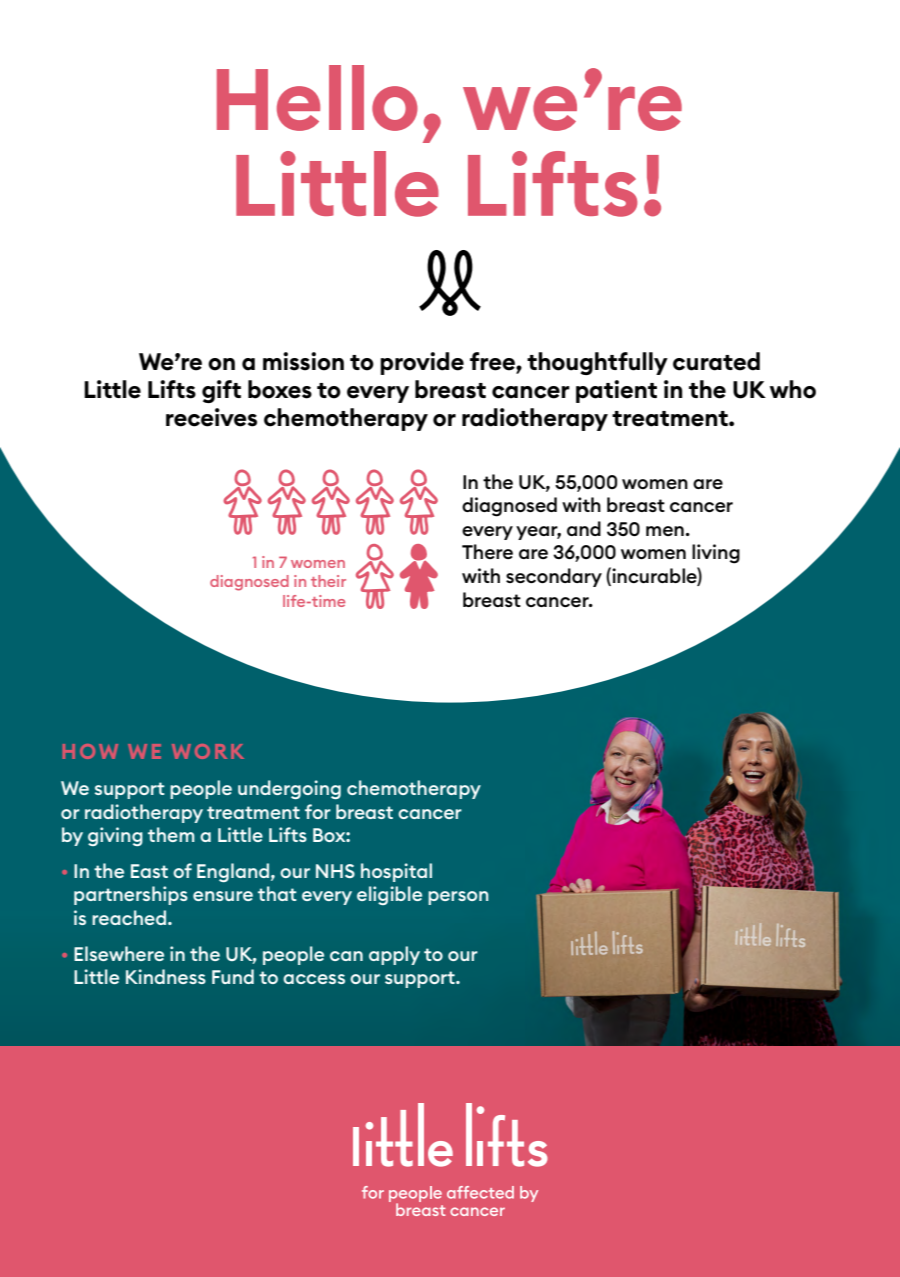 The height and width of the document is (1277, 900). Describe the element at coordinates (208, 751) in the document. I see `WORK` at that location.
